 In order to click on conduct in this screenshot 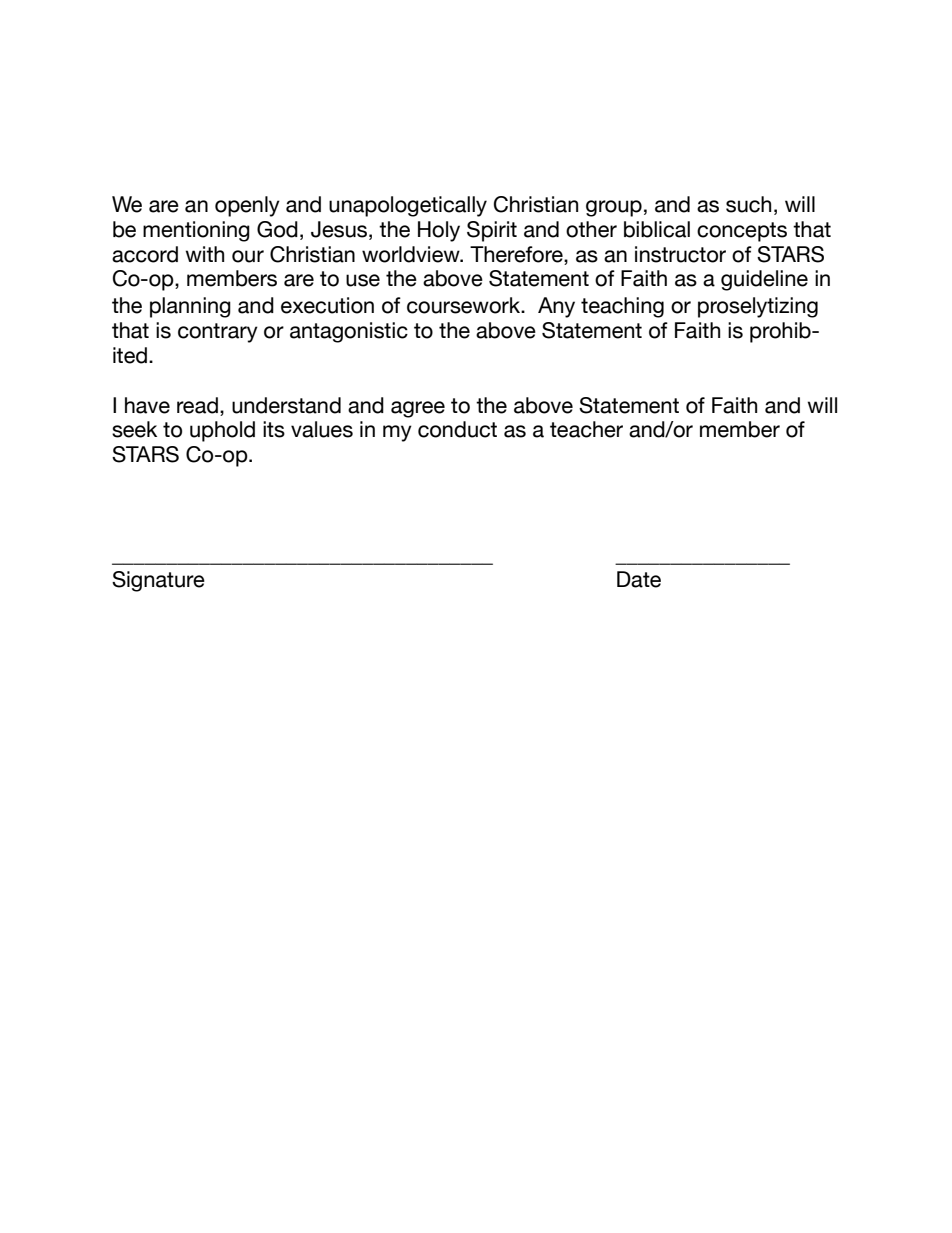, I will do `click(457, 429)`.
